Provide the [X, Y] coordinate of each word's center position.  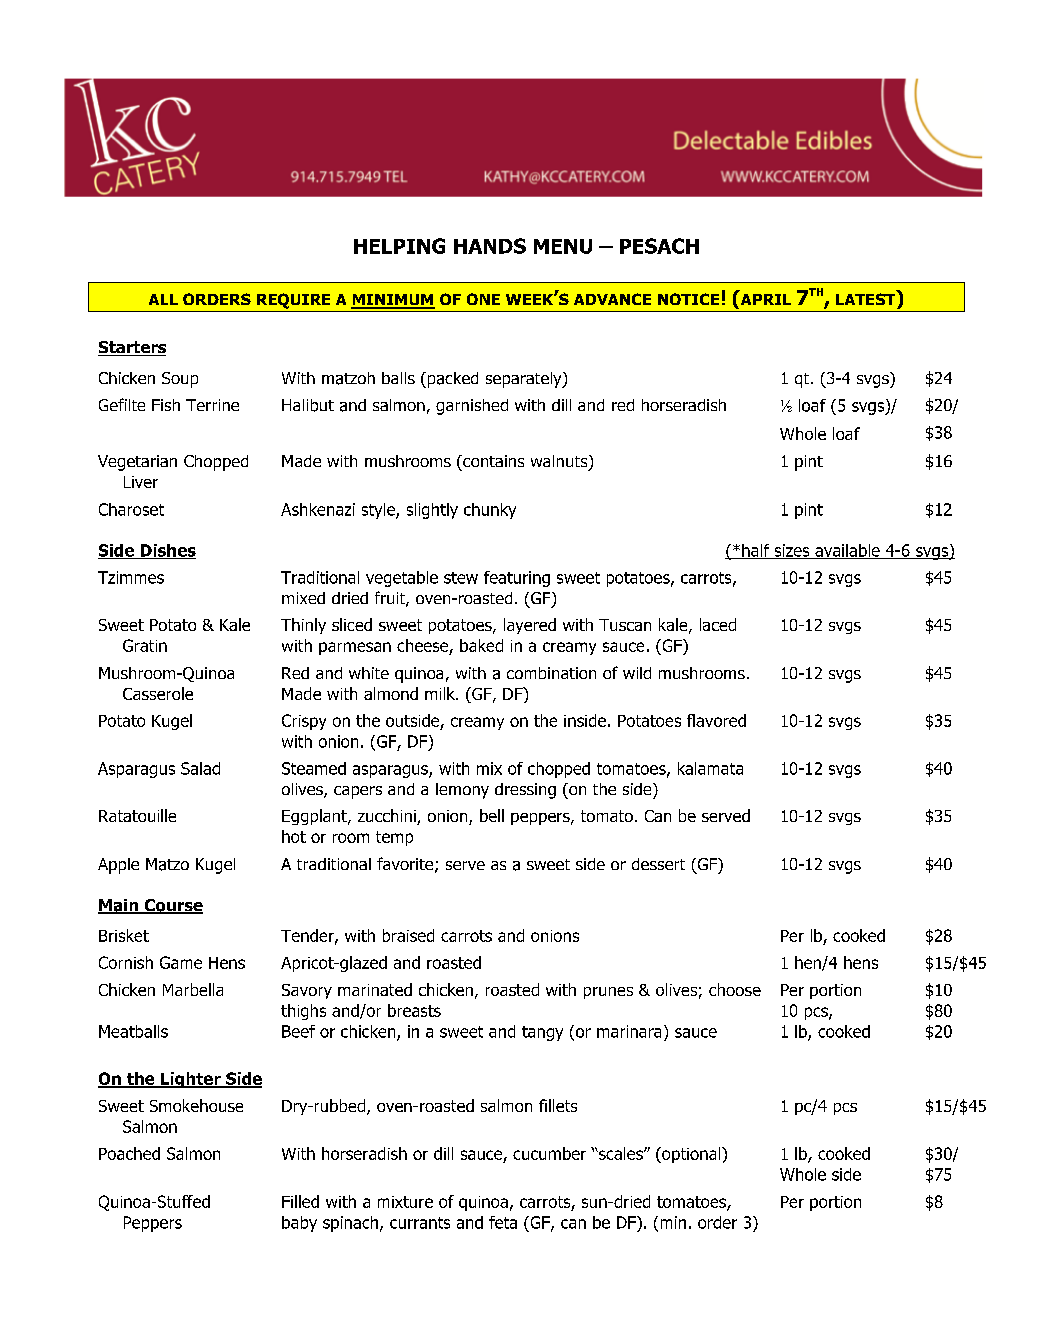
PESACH [659, 246]
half [756, 551]
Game [181, 962]
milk [441, 693]
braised [408, 935]
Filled [300, 1201]
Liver [141, 482]
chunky [490, 511]
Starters [132, 348]
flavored [716, 720]
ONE [483, 299]
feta [503, 1222]
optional [691, 1155]
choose [735, 989]
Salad [200, 768]
